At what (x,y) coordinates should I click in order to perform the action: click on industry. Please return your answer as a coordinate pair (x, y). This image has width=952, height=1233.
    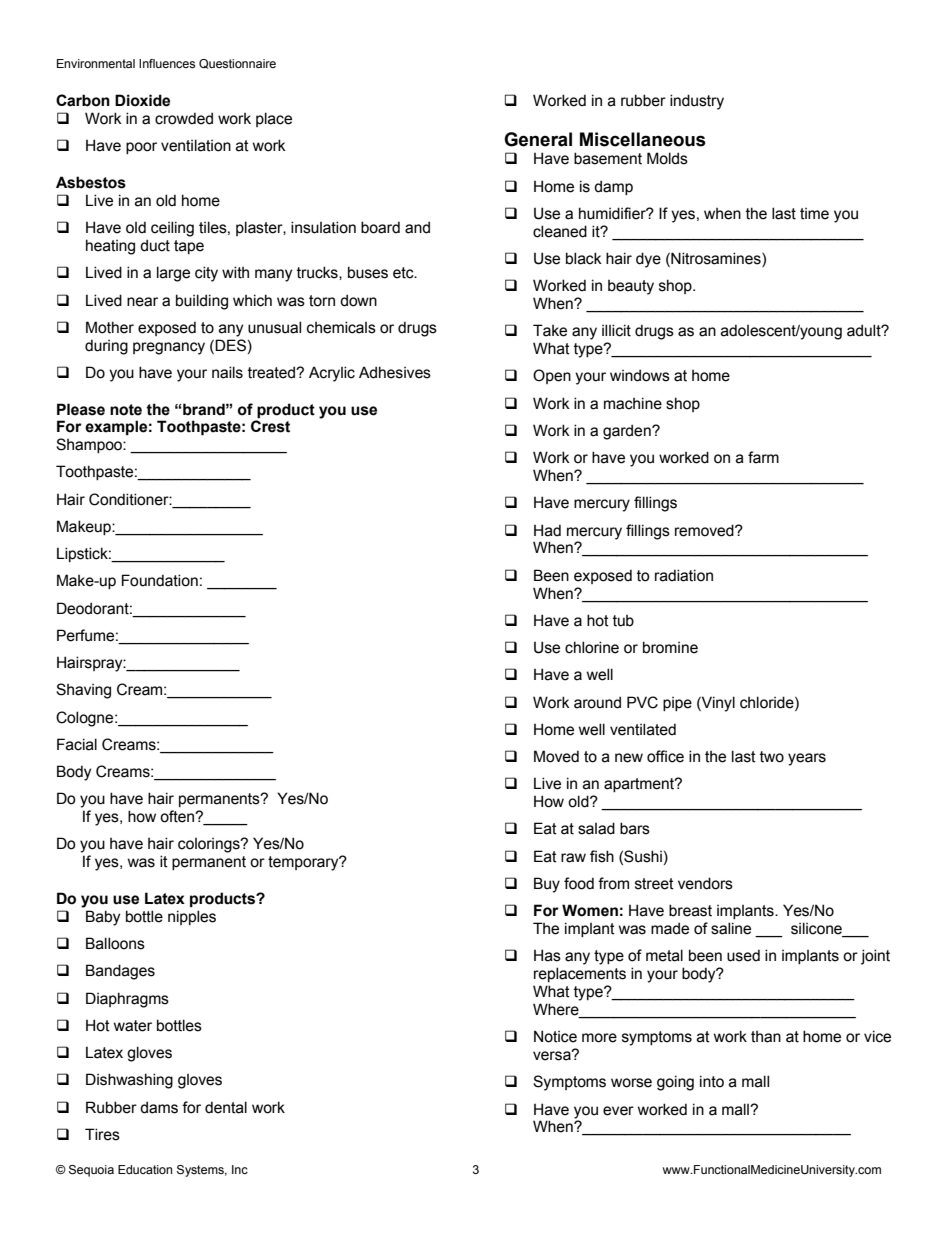
    Looking at the image, I should click on (697, 102).
